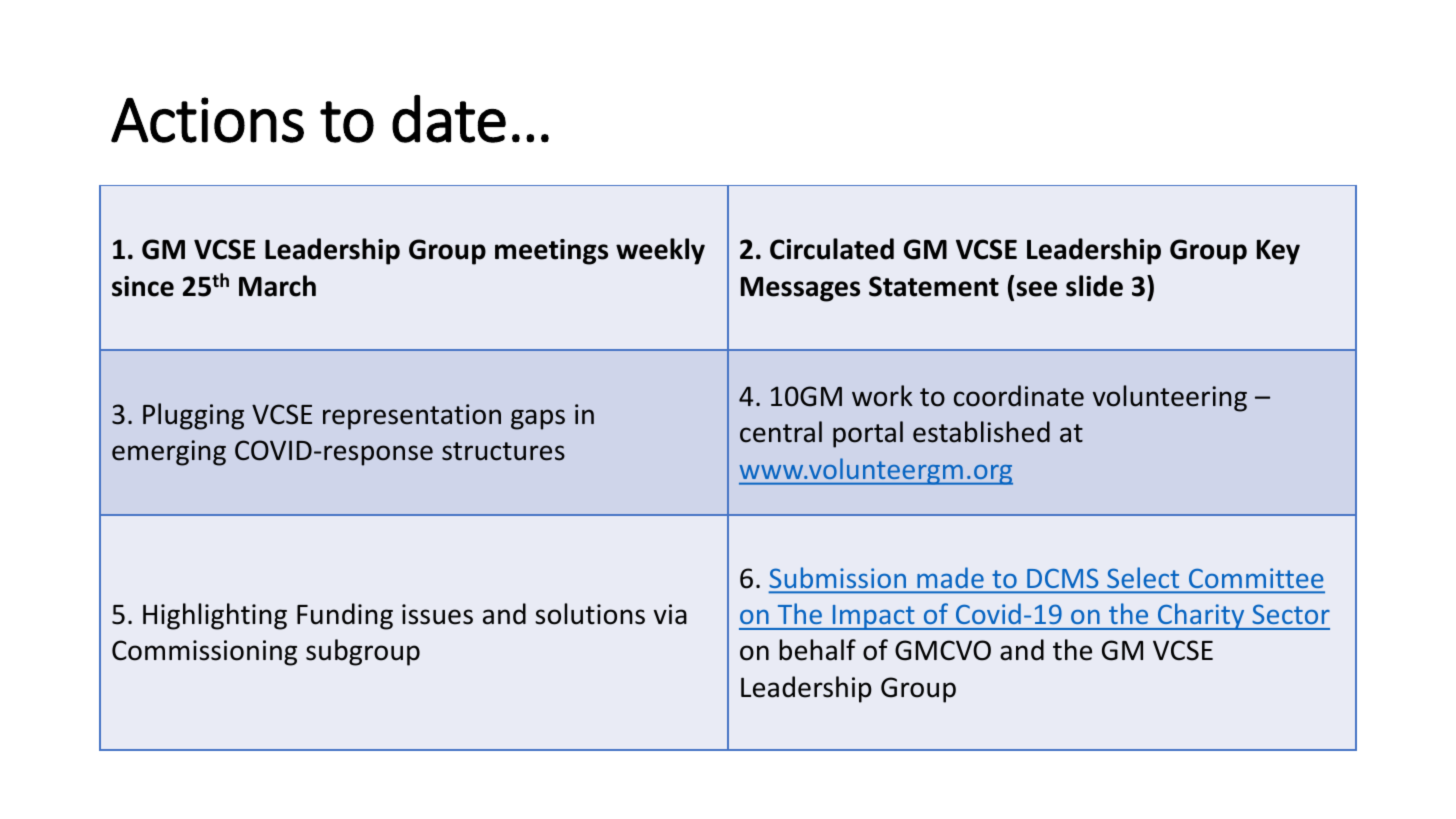 The height and width of the document is (819, 1456). I want to click on Charity, so click(1201, 616).
